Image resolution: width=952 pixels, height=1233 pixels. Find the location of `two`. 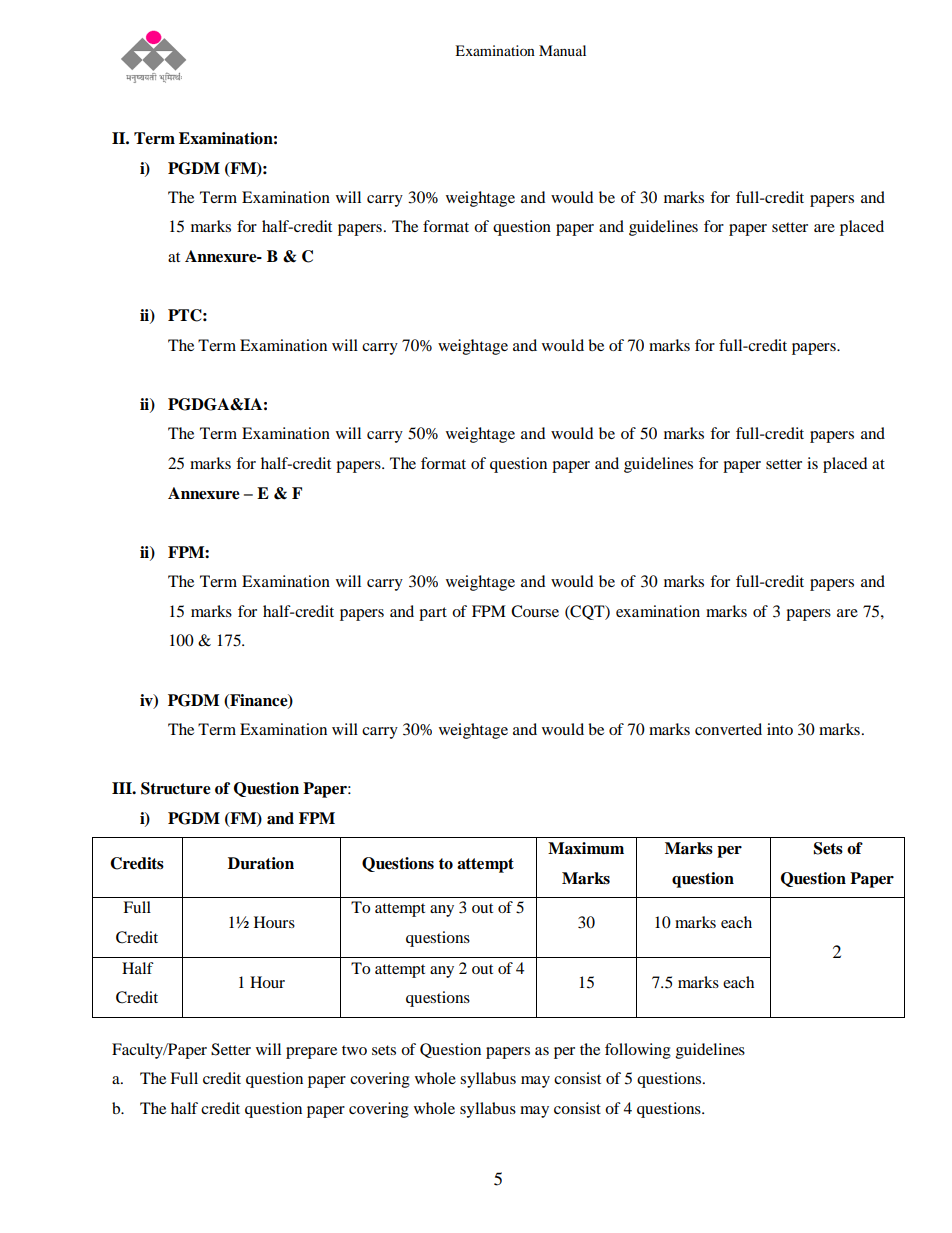

two is located at coordinates (354, 1050).
